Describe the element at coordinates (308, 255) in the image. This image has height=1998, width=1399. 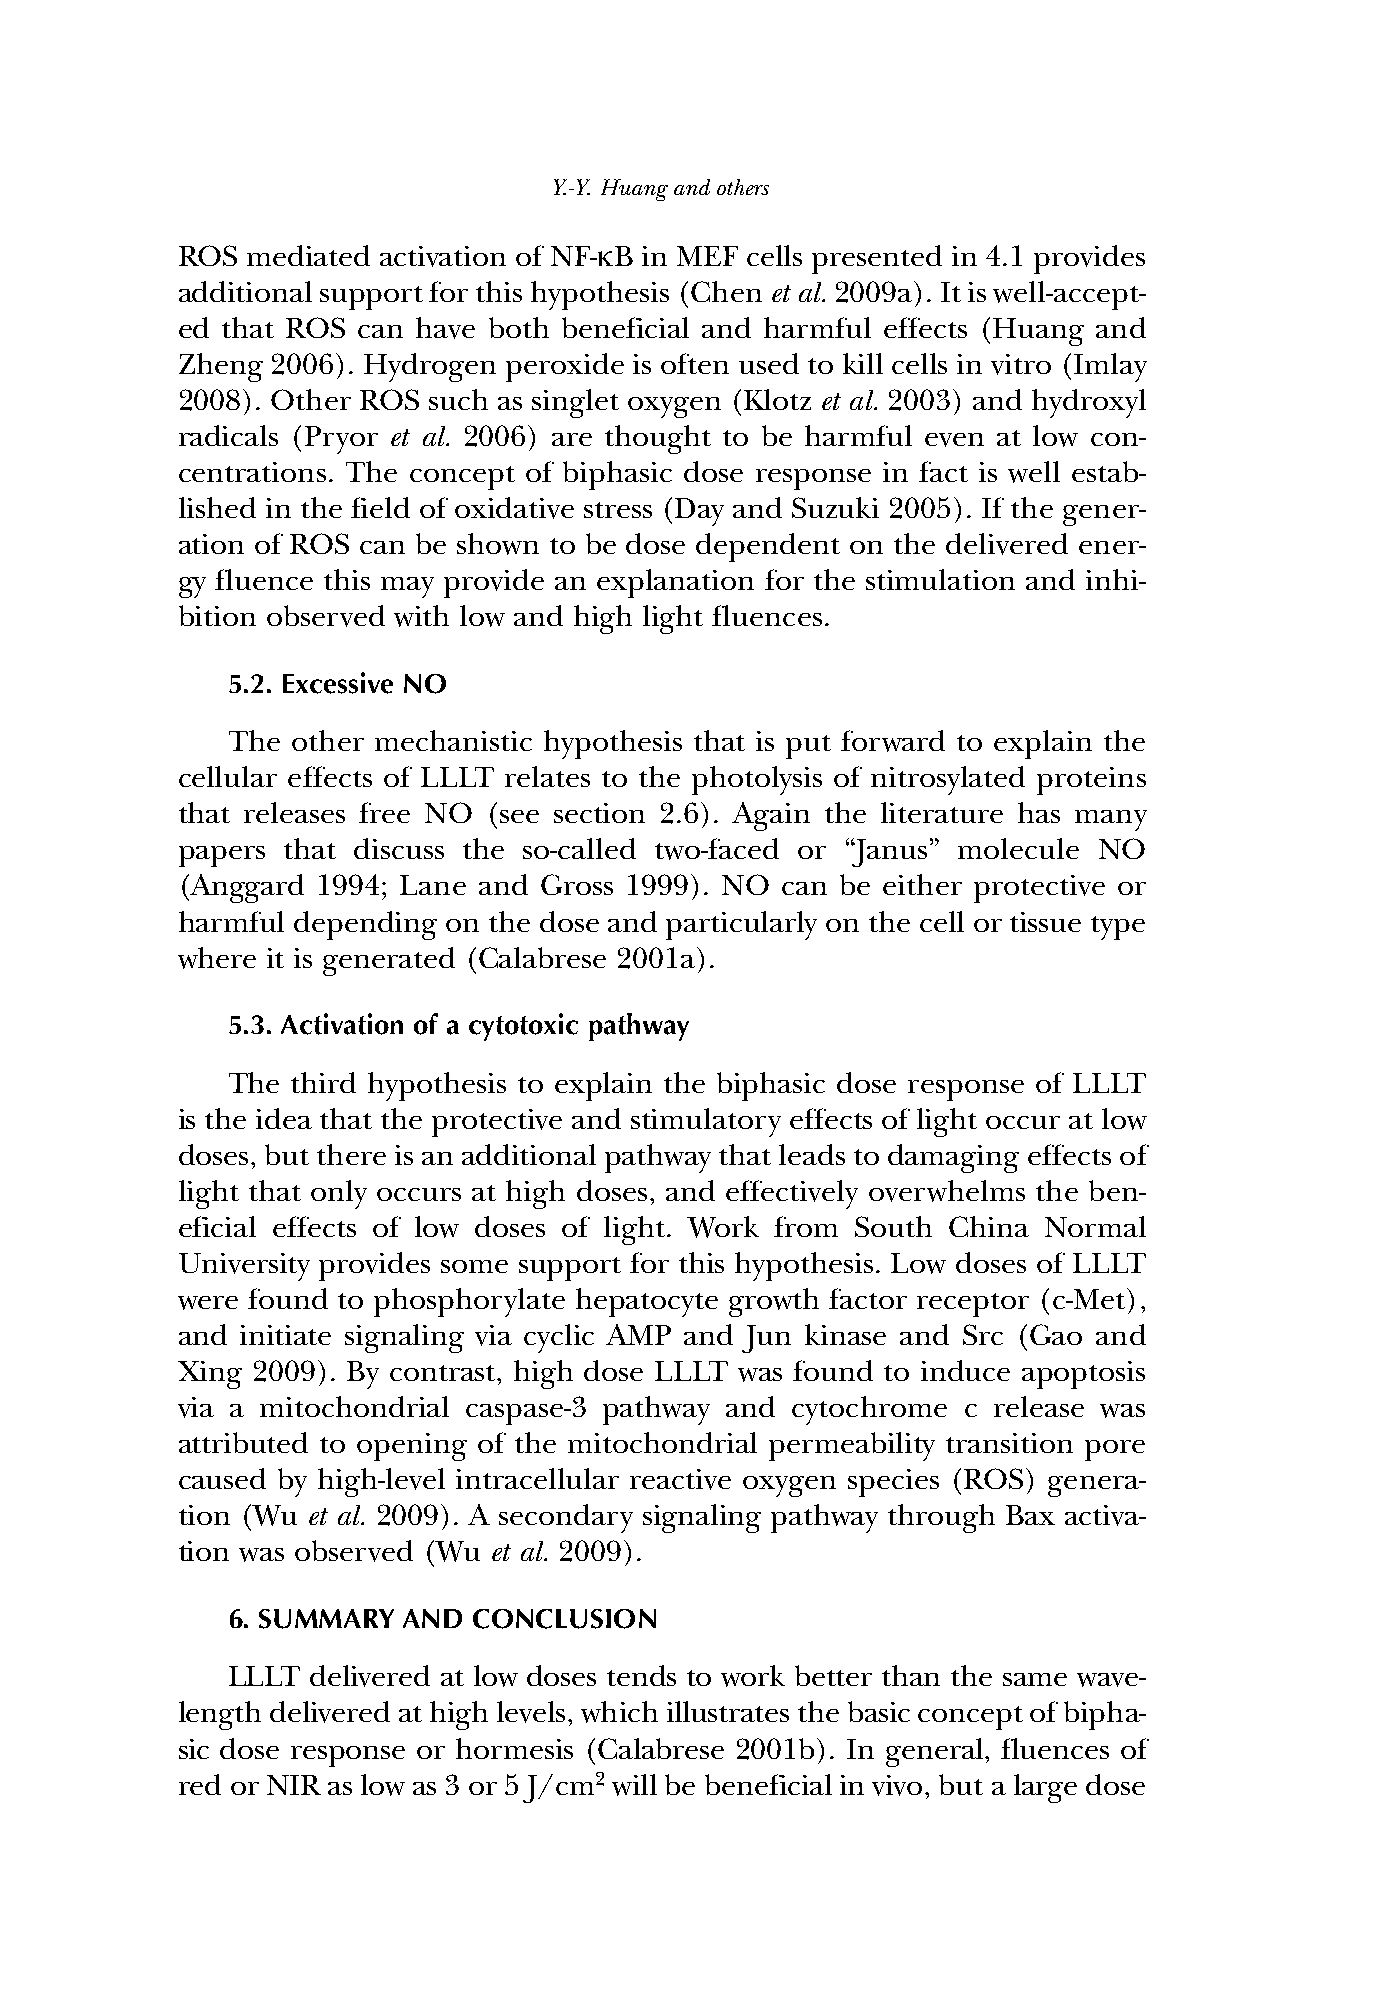
I see `mediated` at that location.
